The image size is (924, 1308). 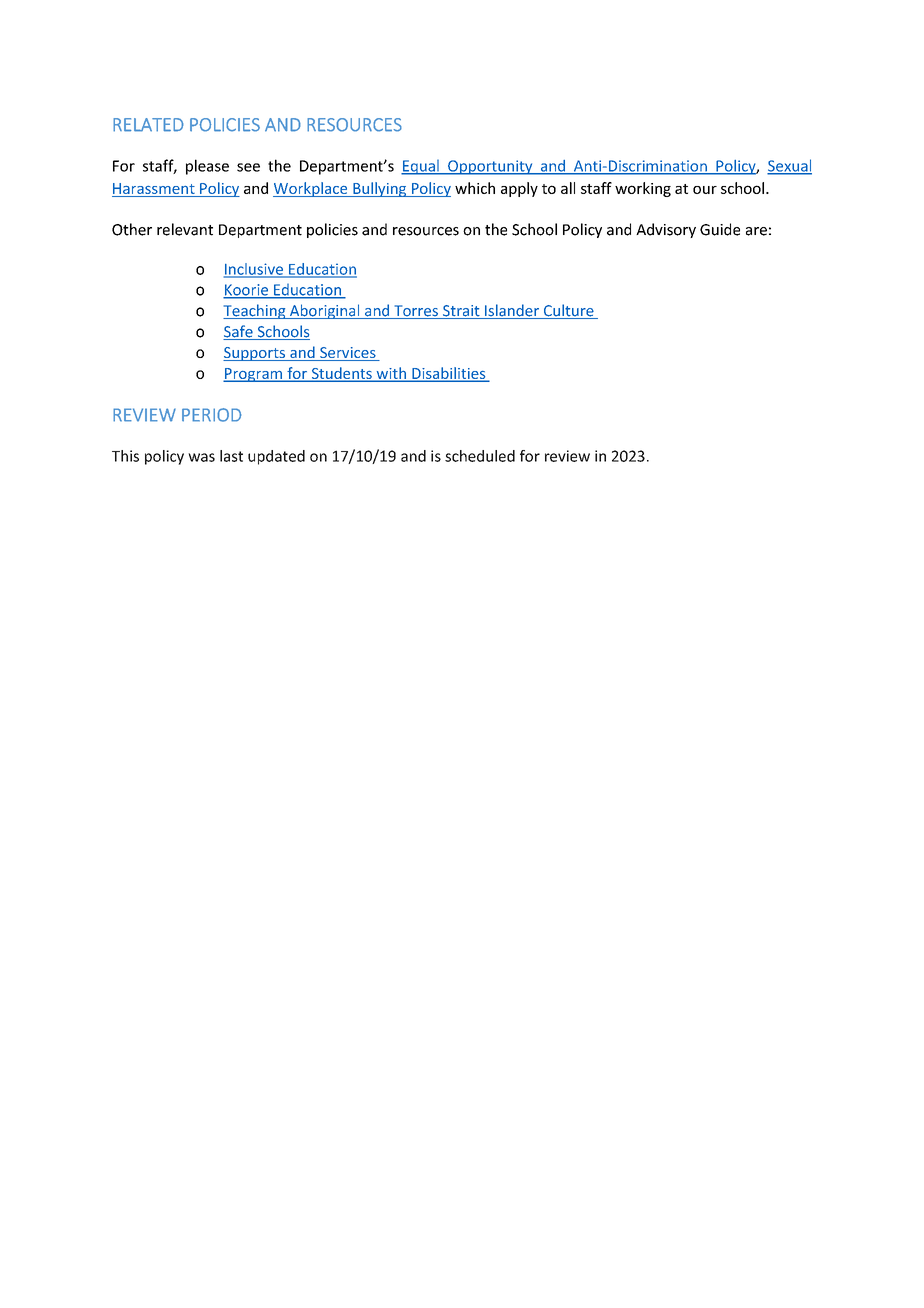 I want to click on scheduled, so click(x=480, y=456).
